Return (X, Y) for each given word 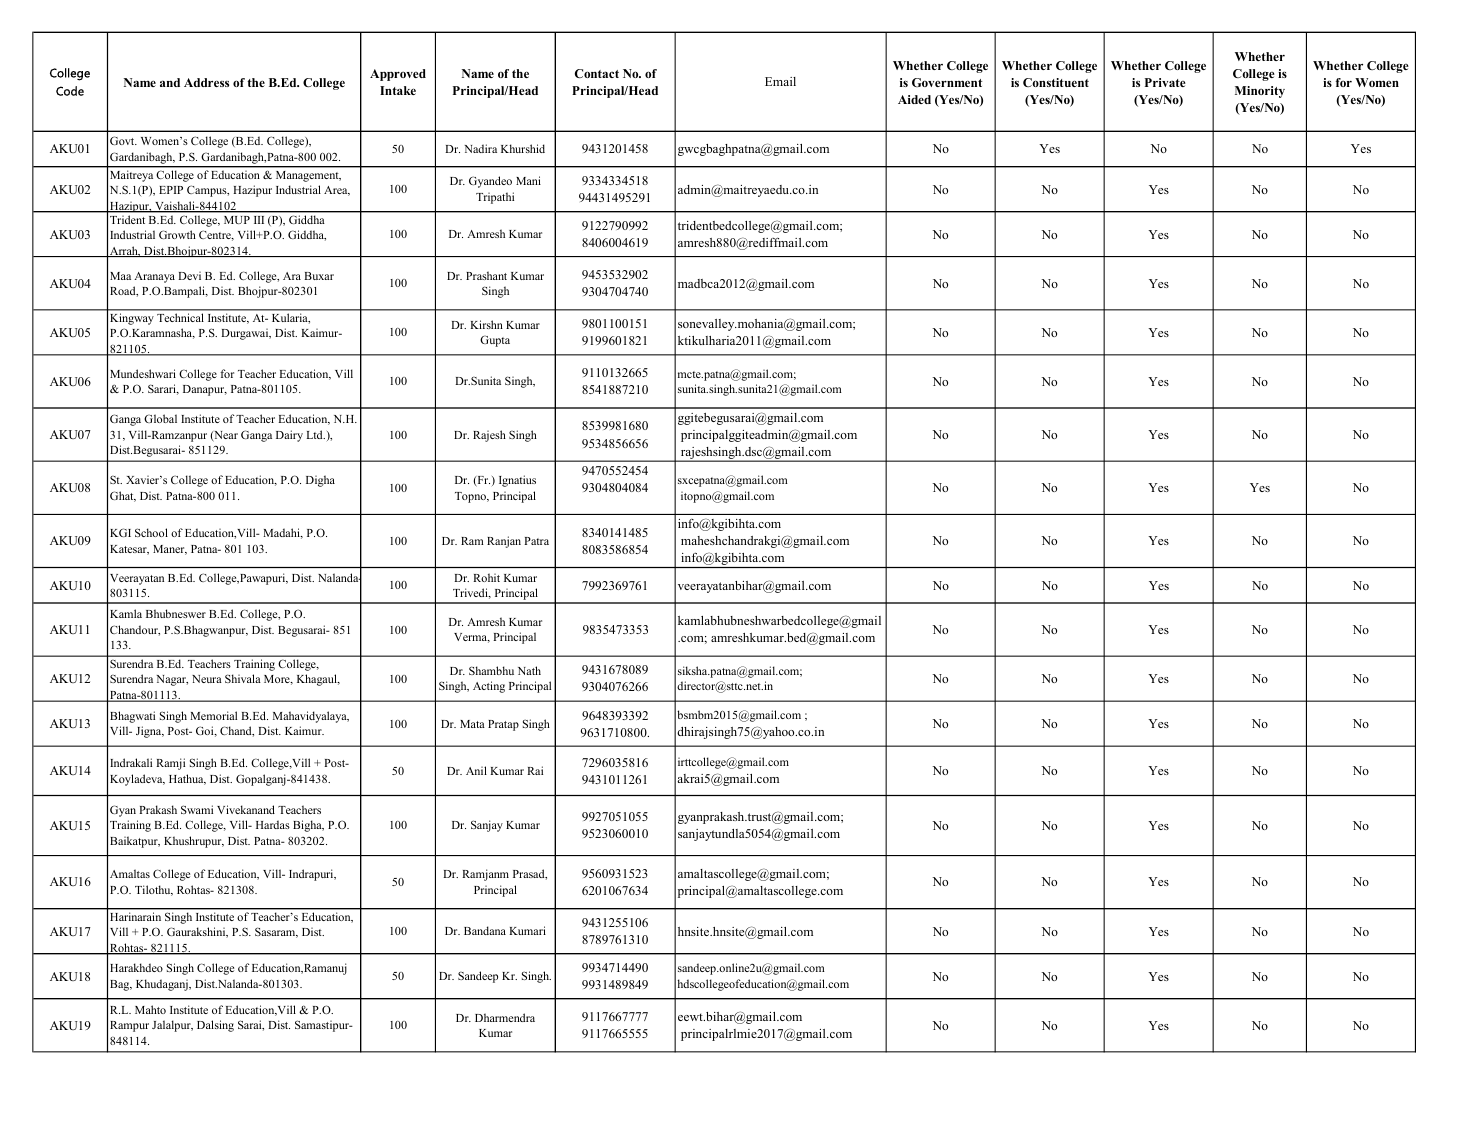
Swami (197, 809)
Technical (180, 318)
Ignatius (517, 481)
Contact (597, 73)
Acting (489, 687)
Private (1165, 82)
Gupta (495, 341)
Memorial (213, 715)
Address (206, 82)
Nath (529, 670)
